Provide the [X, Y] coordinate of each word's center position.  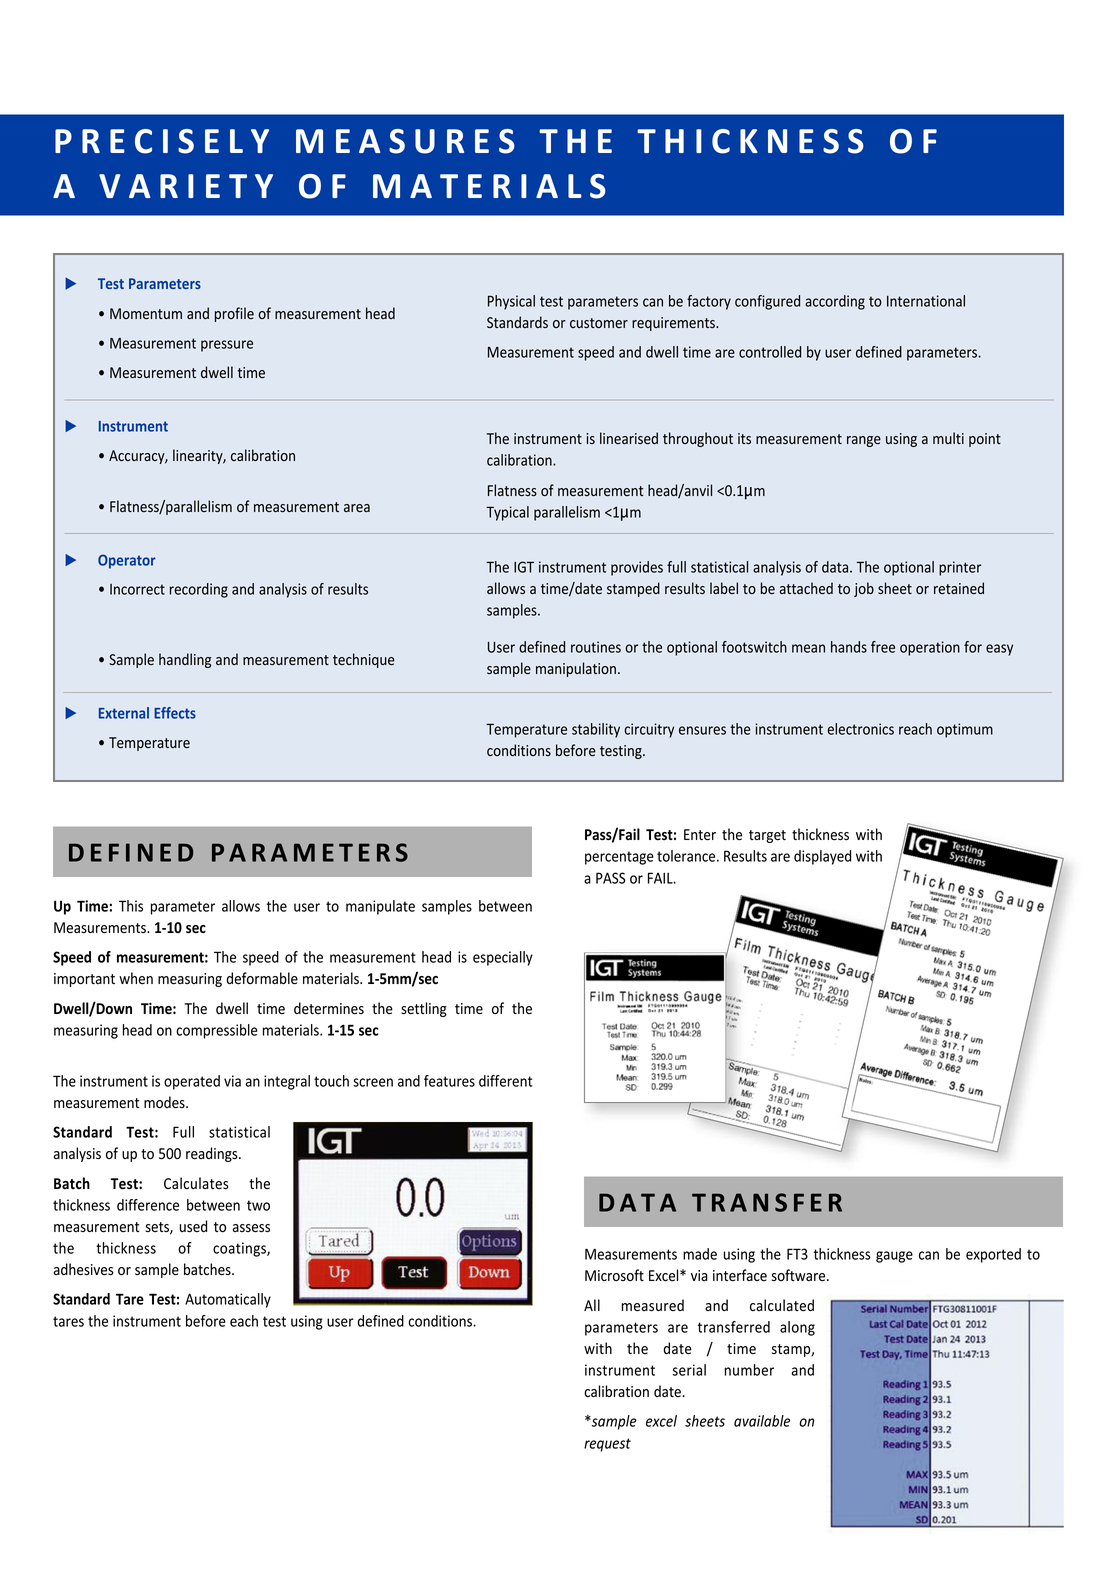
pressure [227, 346]
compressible [217, 1031]
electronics [860, 729]
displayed [822, 857]
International [926, 301]
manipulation [576, 669]
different [505, 1081]
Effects [175, 713]
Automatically [228, 1300]
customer [599, 323]
